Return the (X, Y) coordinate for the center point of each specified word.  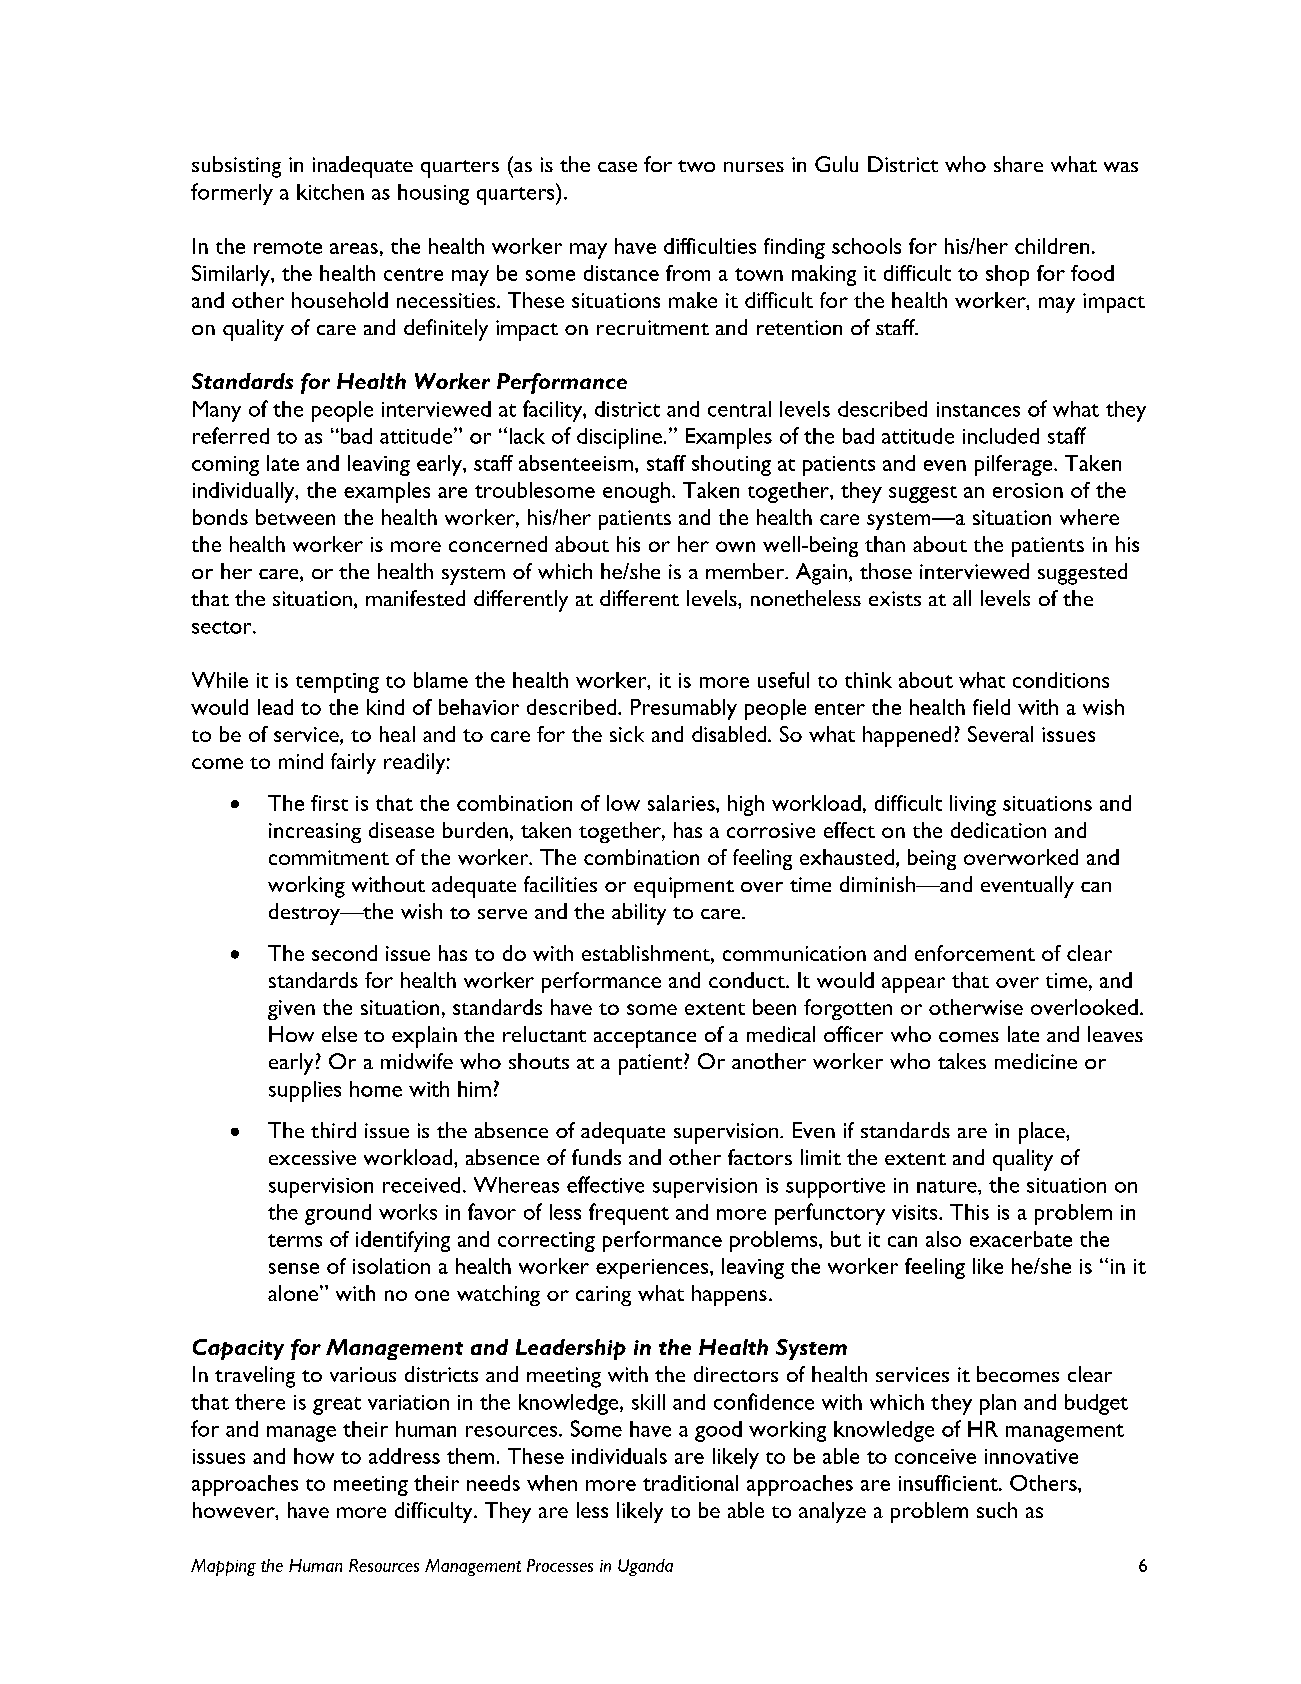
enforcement (975, 953)
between (295, 517)
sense (294, 1268)
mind (301, 761)
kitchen (330, 192)
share (1018, 164)
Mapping (223, 1567)
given (291, 1010)
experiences (652, 1269)
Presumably (684, 709)
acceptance (645, 1039)
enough (636, 492)
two (696, 166)
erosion (1028, 490)
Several (1000, 734)
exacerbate (1021, 1239)
